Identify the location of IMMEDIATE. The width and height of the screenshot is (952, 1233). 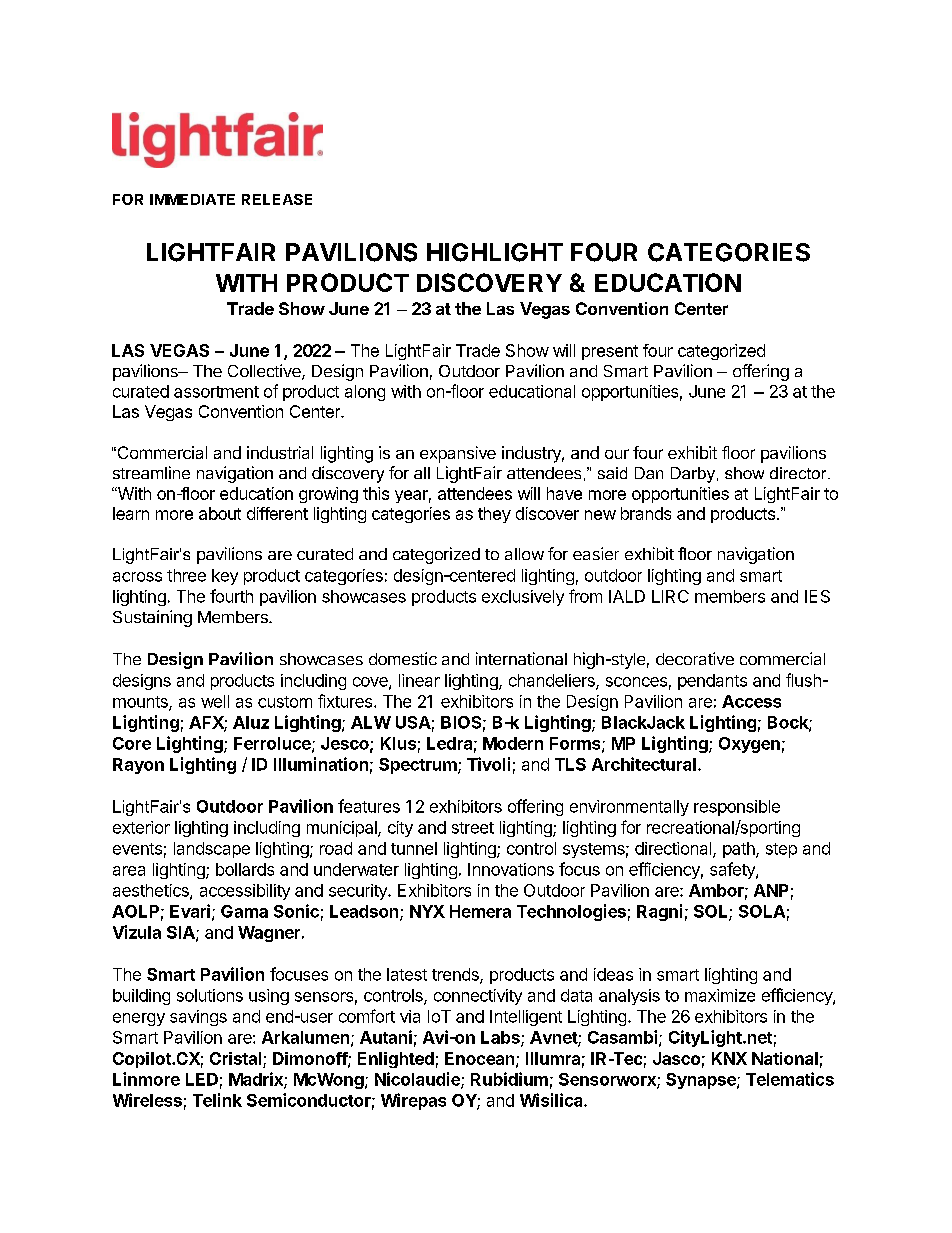
(192, 199).
